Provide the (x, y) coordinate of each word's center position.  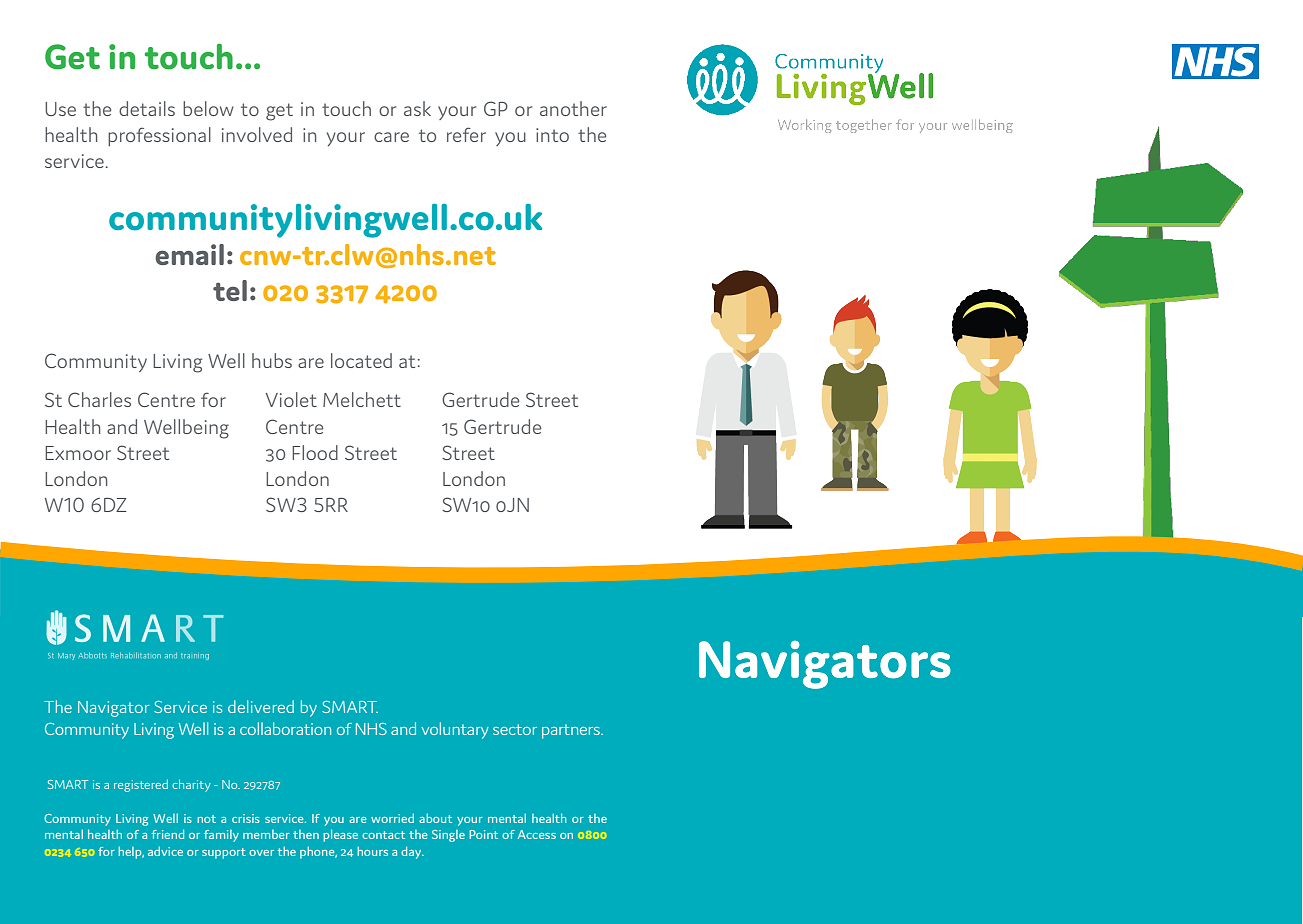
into (552, 135)
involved (257, 134)
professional (159, 136)
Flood (315, 452)
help (131, 852)
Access (537, 834)
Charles (99, 399)
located (361, 360)
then (306, 834)
